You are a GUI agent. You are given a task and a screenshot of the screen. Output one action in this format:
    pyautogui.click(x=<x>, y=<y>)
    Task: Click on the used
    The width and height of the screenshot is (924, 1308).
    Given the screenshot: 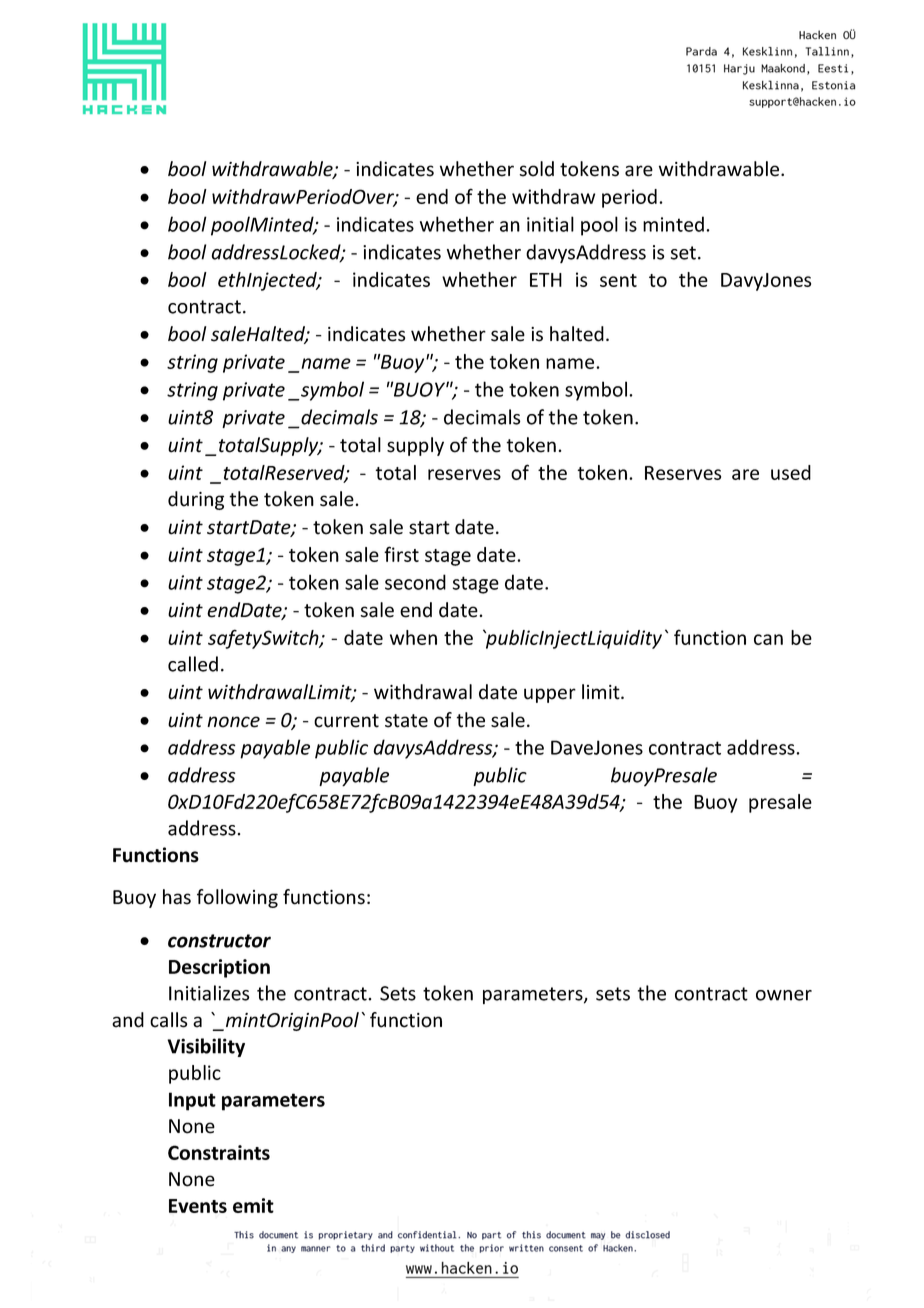 What is the action you would take?
    pyautogui.click(x=791, y=472)
